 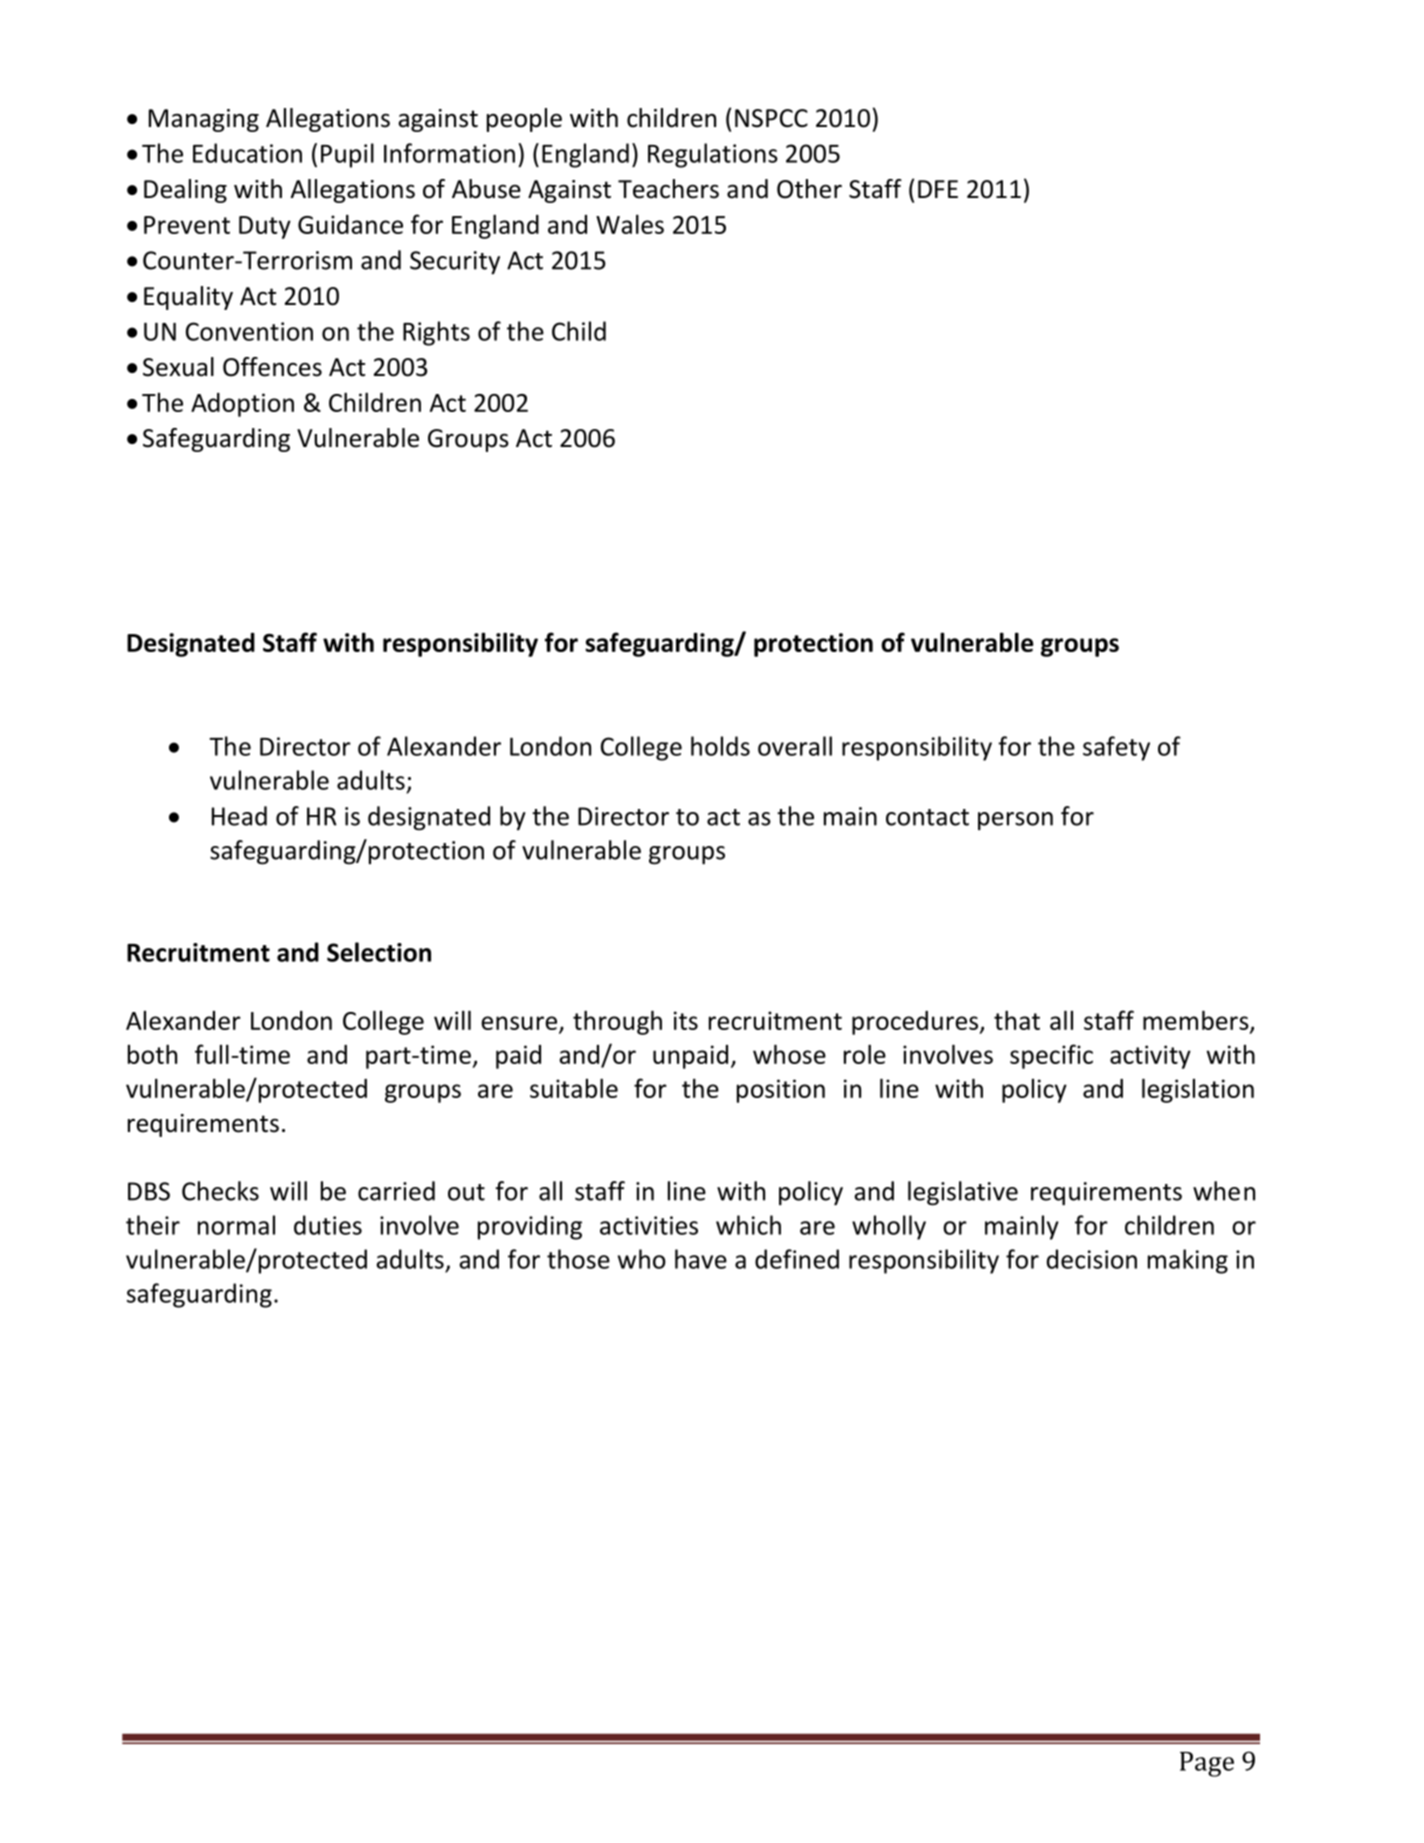 What do you see at coordinates (236, 1225) in the screenshot?
I see `normal` at bounding box center [236, 1225].
